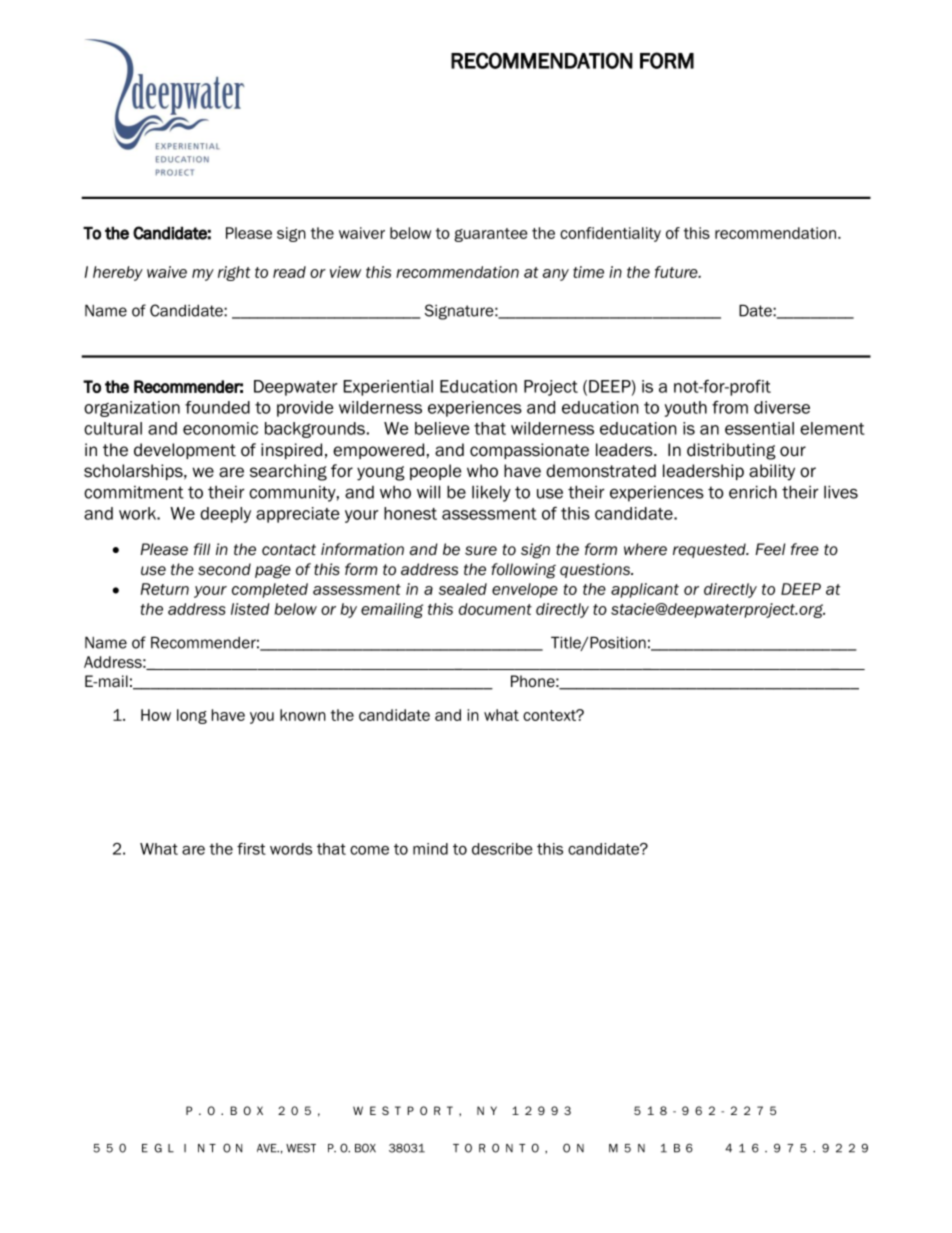 The width and height of the screenshot is (952, 1233). Describe the element at coordinates (495, 609) in the screenshot. I see `document` at that location.
